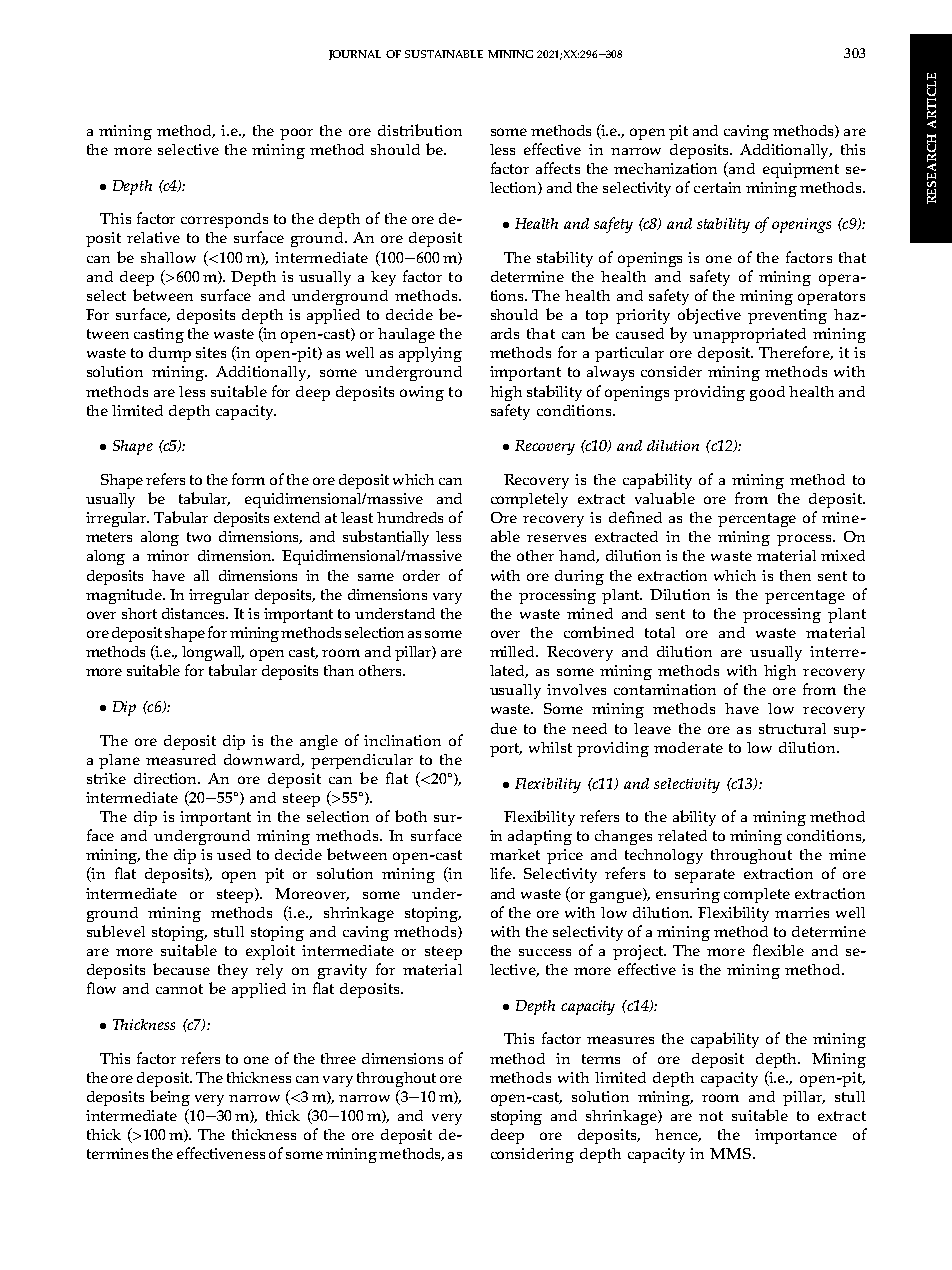 This image has height=1270, width=952. What do you see at coordinates (601, 1059) in the image?
I see `terms` at bounding box center [601, 1059].
